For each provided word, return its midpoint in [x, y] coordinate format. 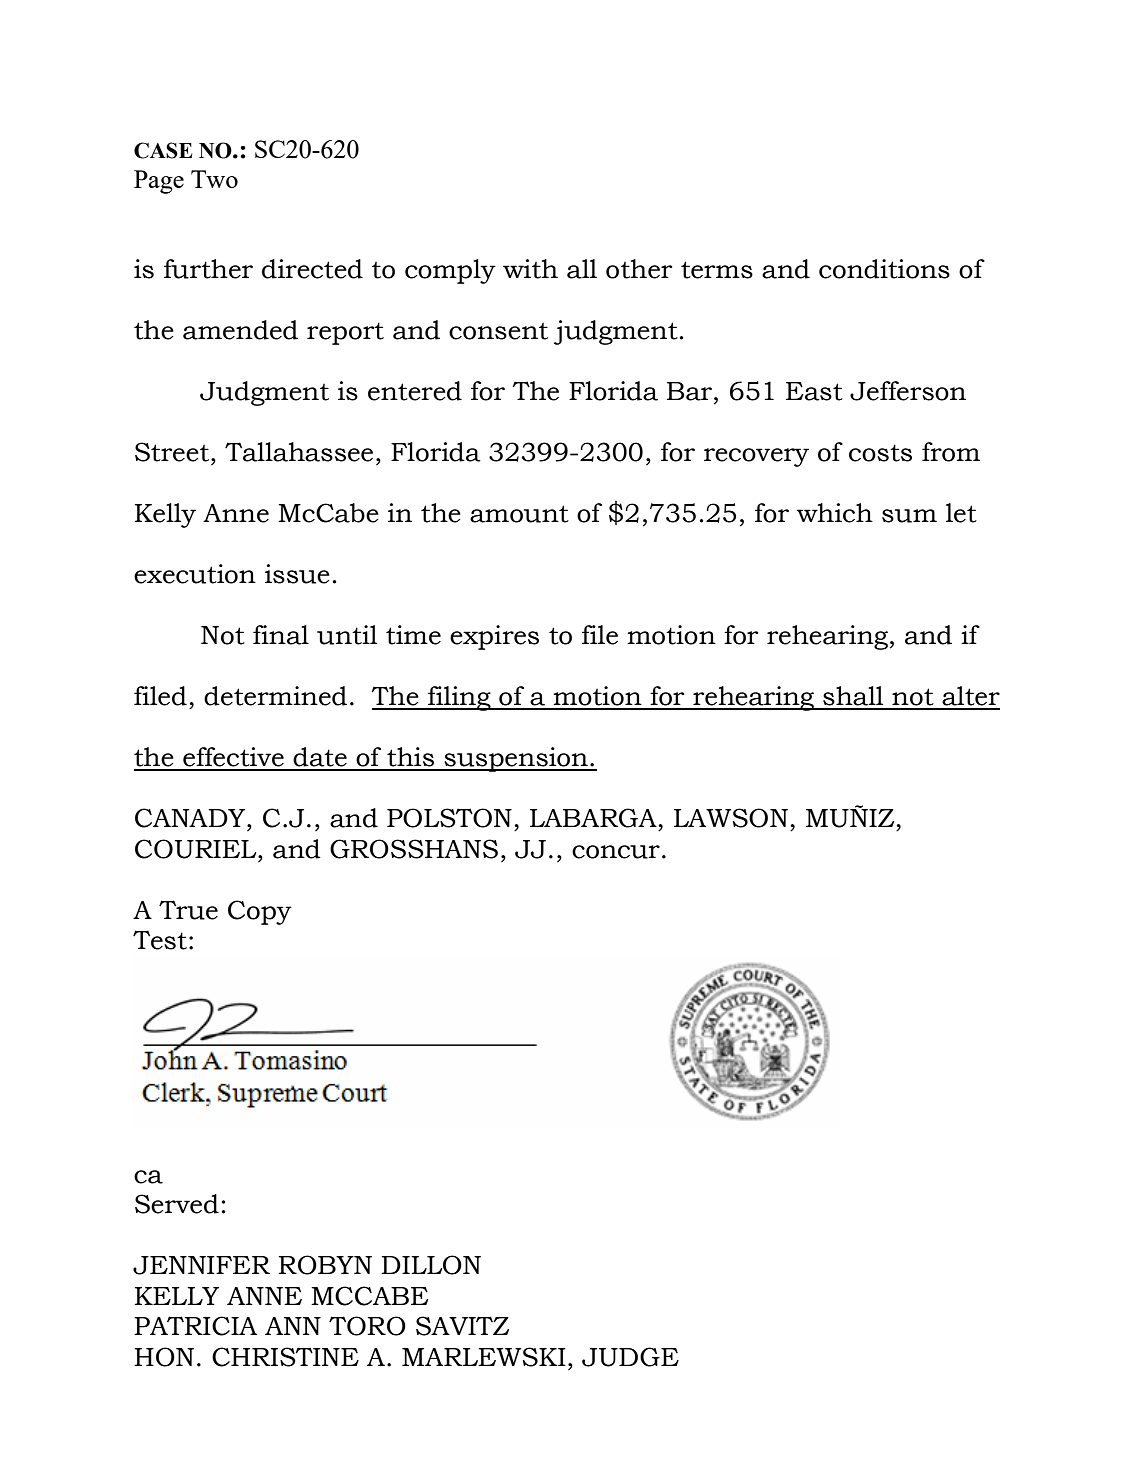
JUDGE [630, 1357]
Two [214, 179]
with [530, 269]
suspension [516, 759]
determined [275, 696]
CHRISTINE [285, 1357]
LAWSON [731, 818]
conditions [884, 269]
